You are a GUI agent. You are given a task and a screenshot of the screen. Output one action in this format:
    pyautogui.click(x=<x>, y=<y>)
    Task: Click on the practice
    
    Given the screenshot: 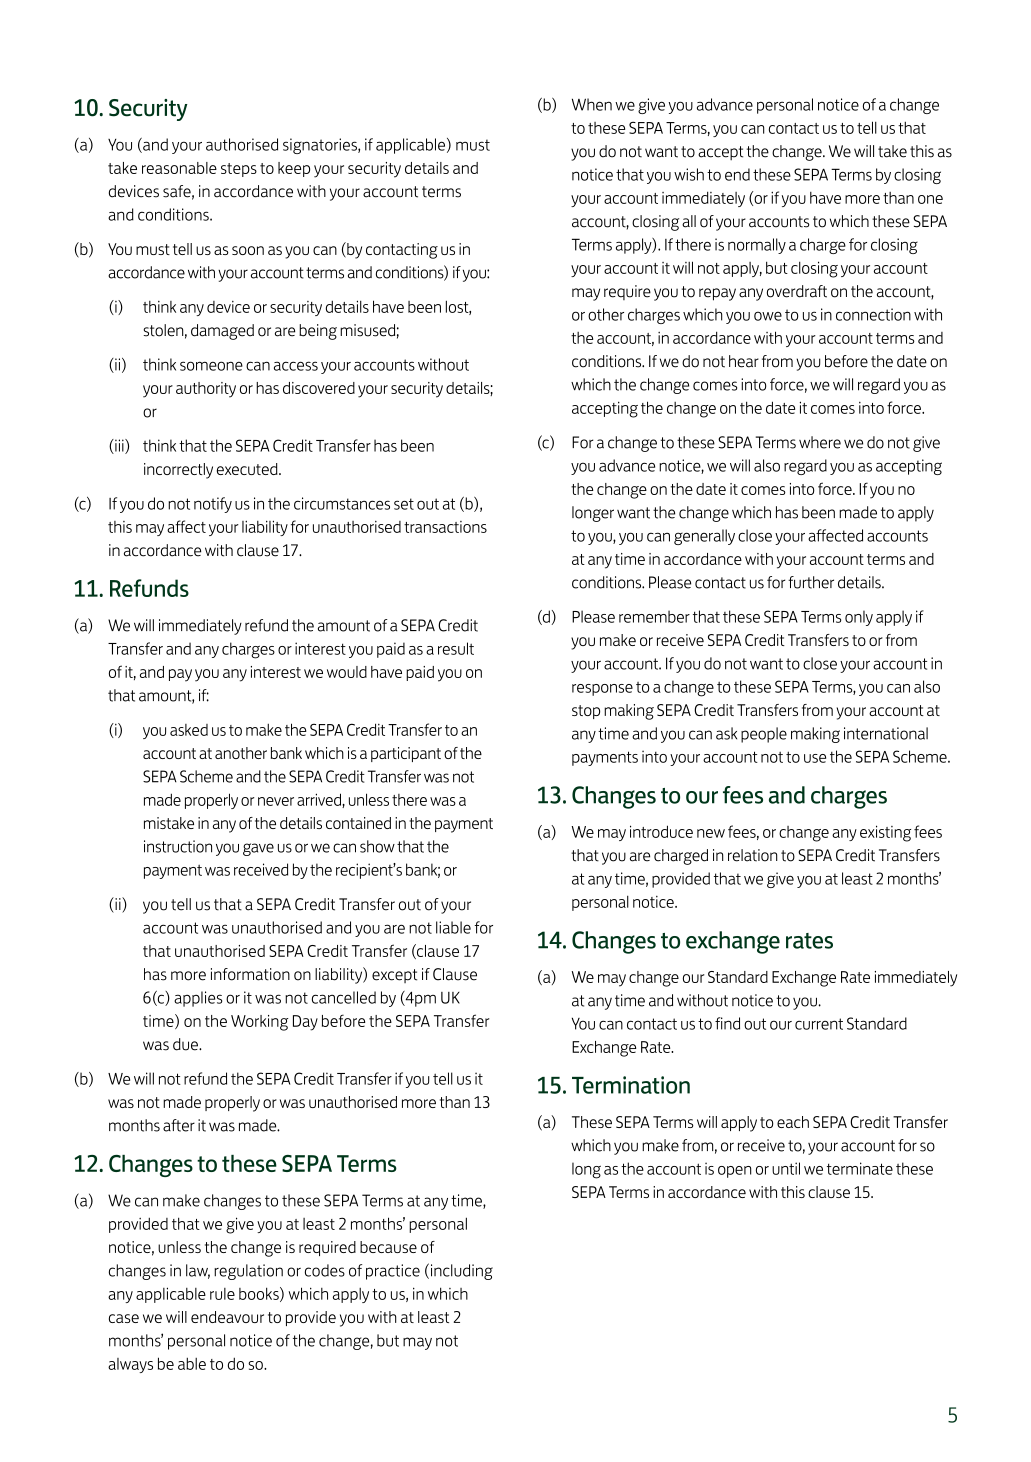 What is the action you would take?
    pyautogui.click(x=393, y=1272)
